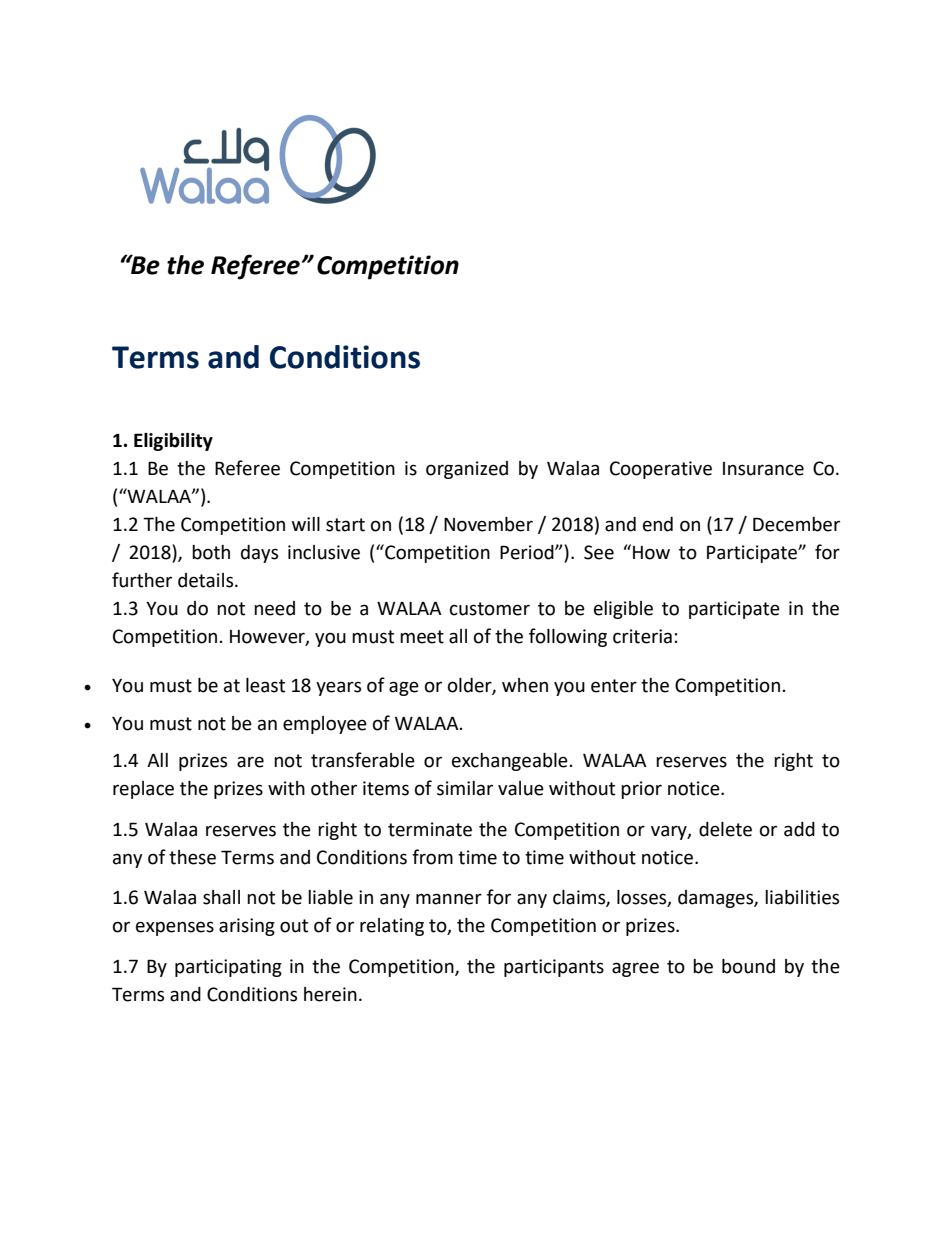 This screenshot has width=952, height=1233. What do you see at coordinates (192, 857) in the screenshot?
I see `these` at bounding box center [192, 857].
